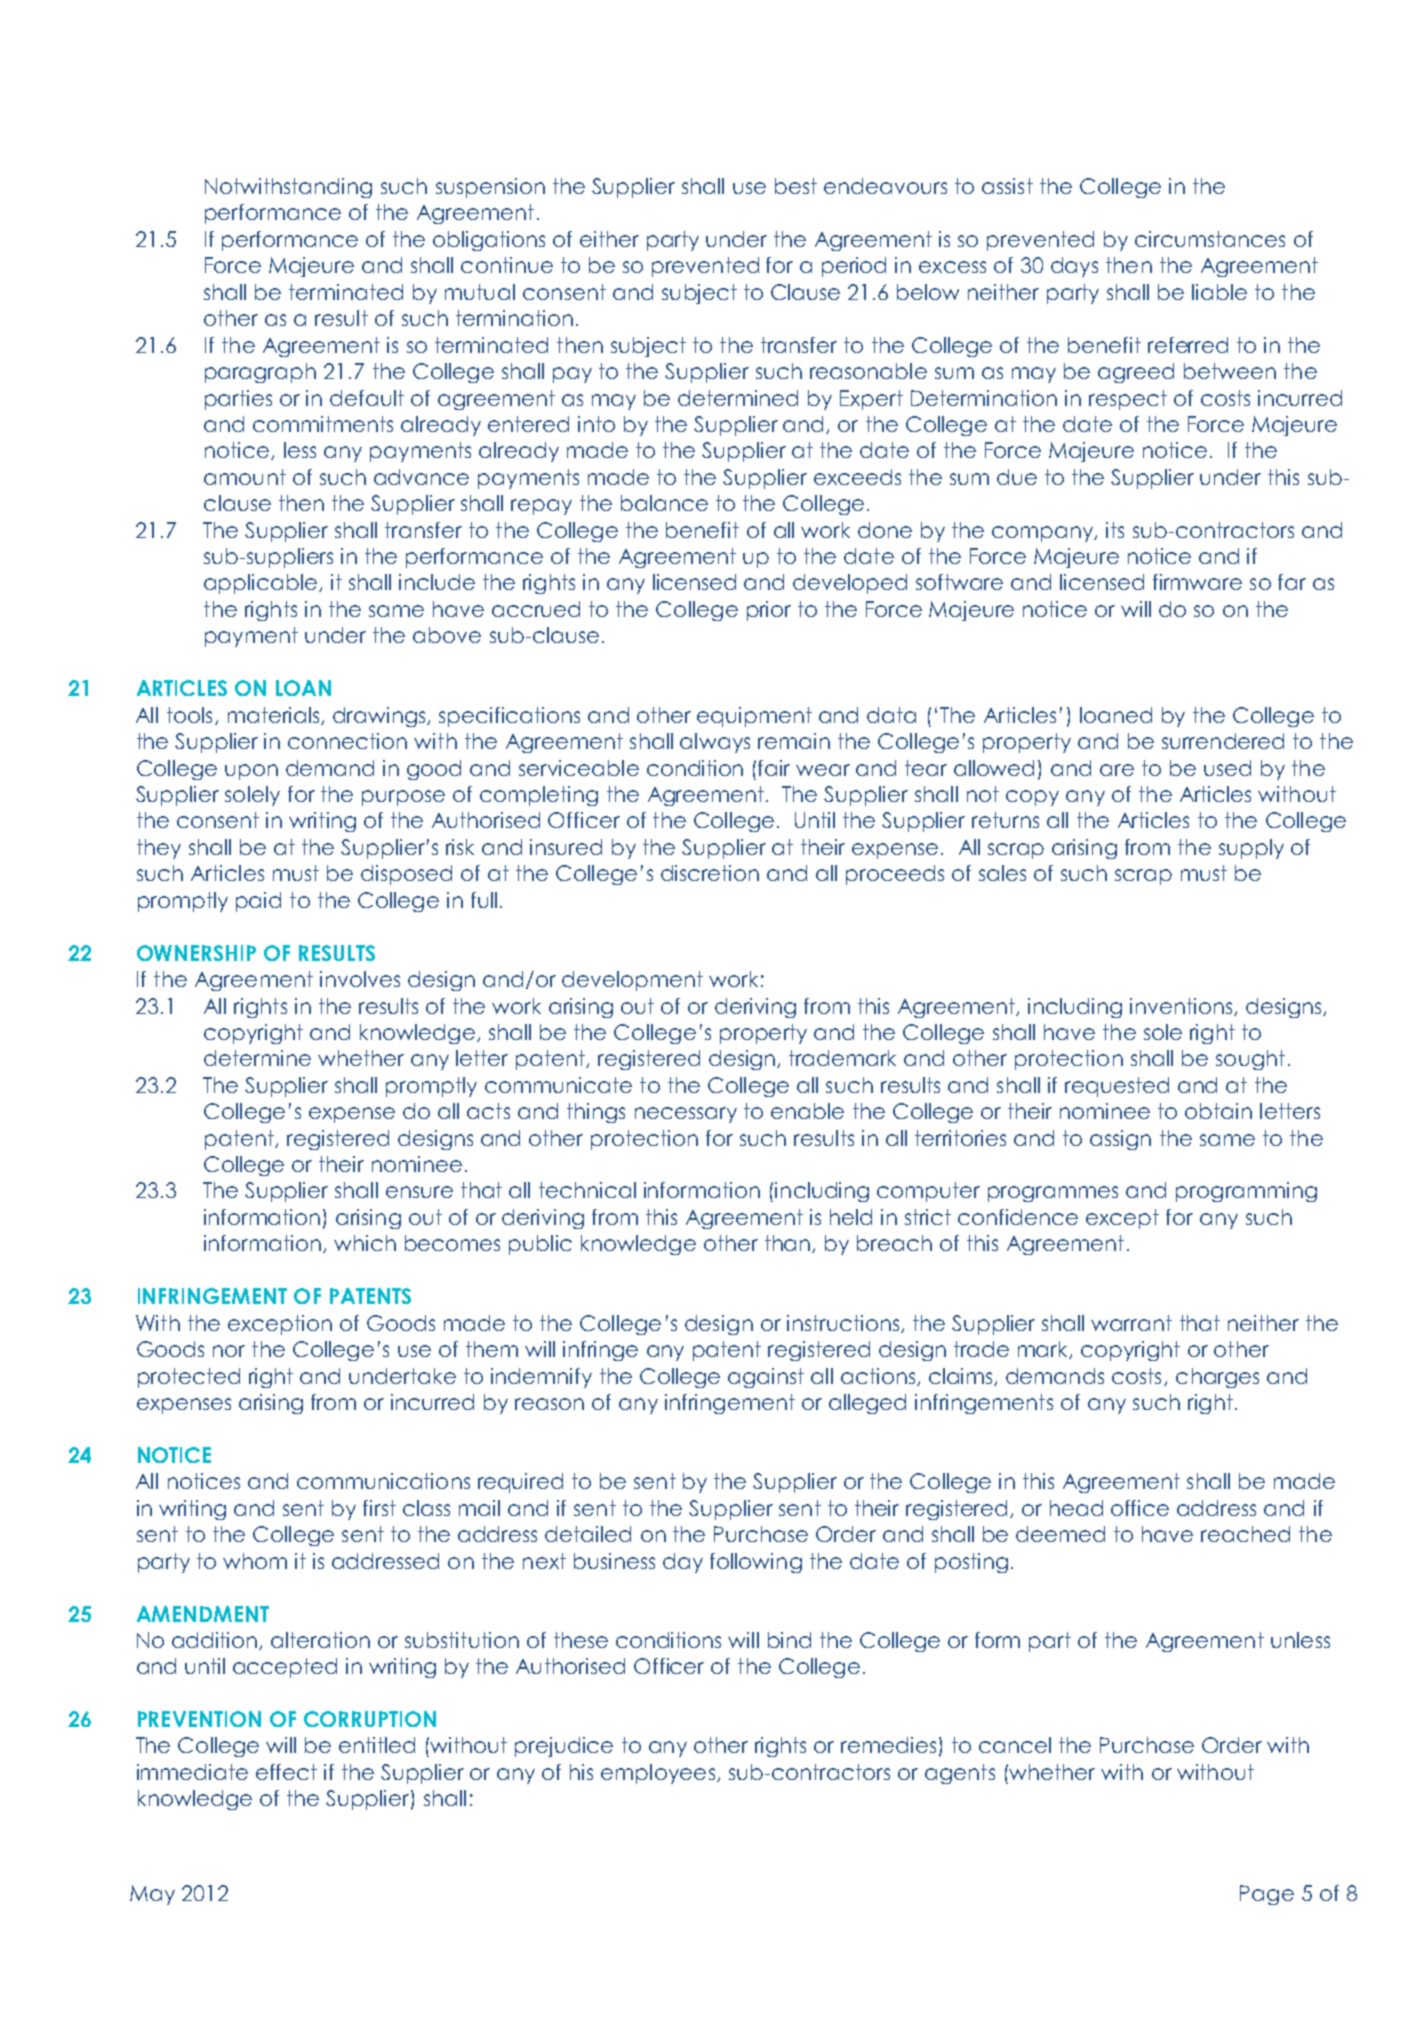 The image size is (1425, 2017). I want to click on paragraph, so click(260, 373).
